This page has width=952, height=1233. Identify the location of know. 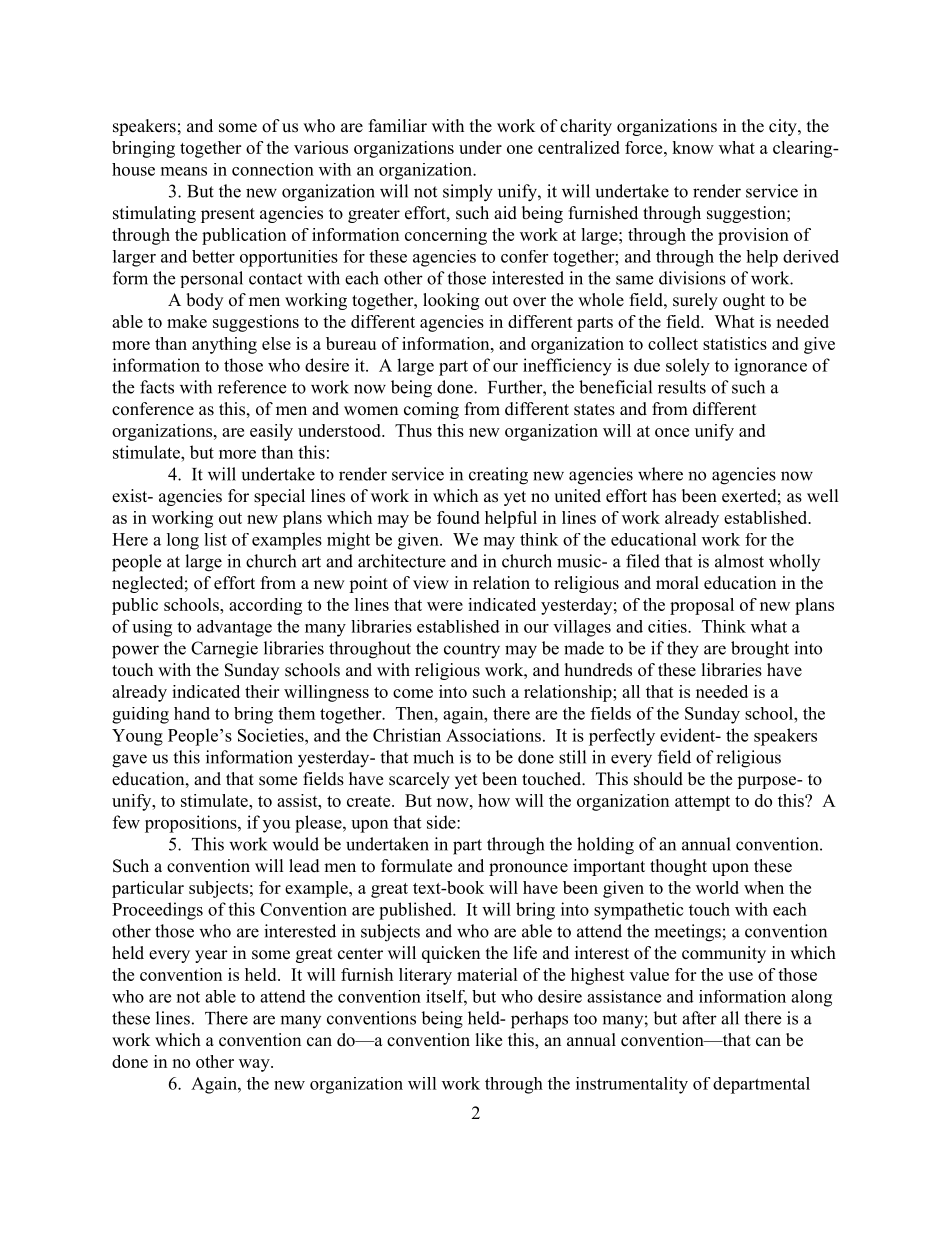
(693, 147).
